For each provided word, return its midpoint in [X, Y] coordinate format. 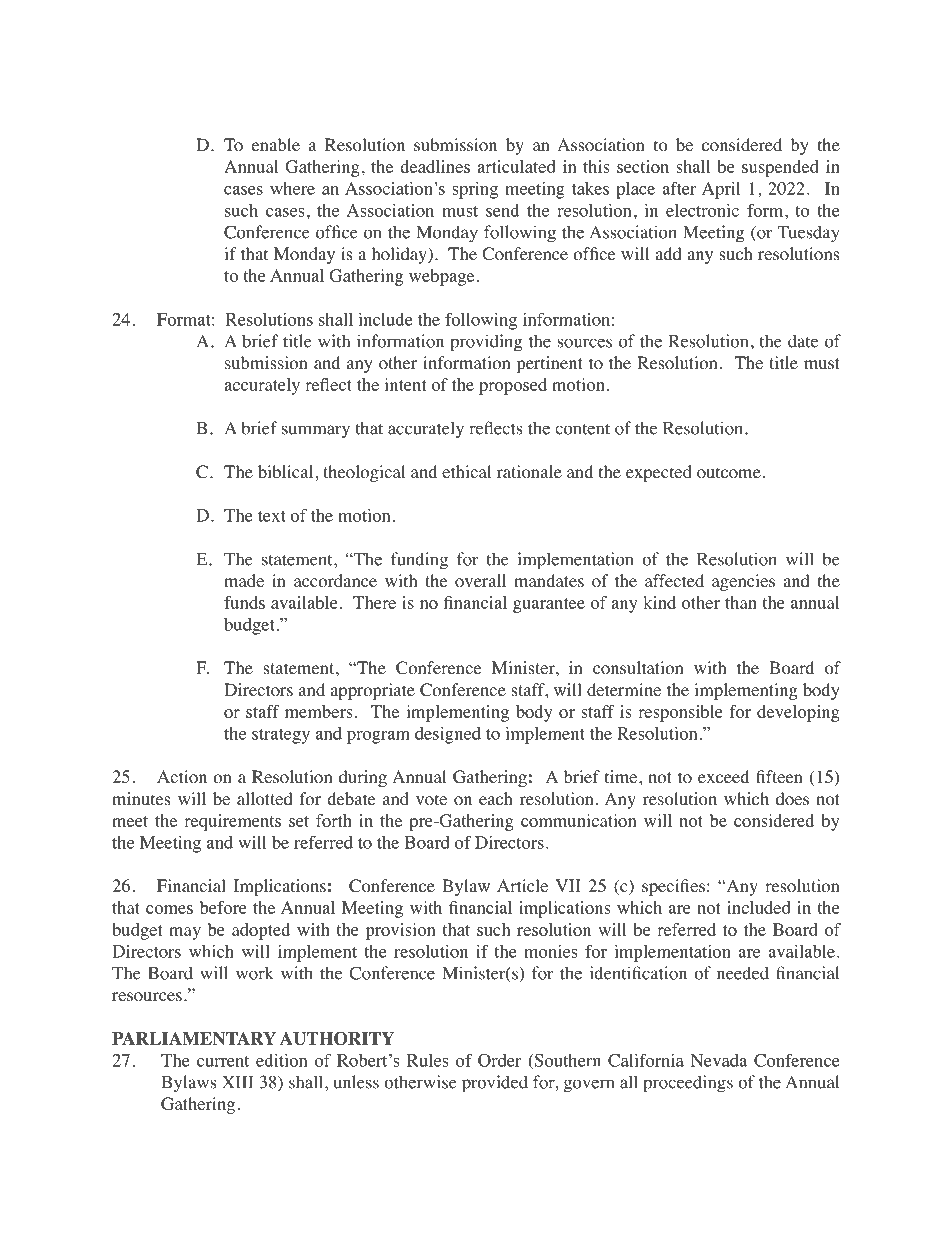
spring [475, 190]
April [721, 190]
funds [244, 602]
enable [276, 144]
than [741, 602]
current [223, 1061]
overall [480, 581]
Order [499, 1060]
